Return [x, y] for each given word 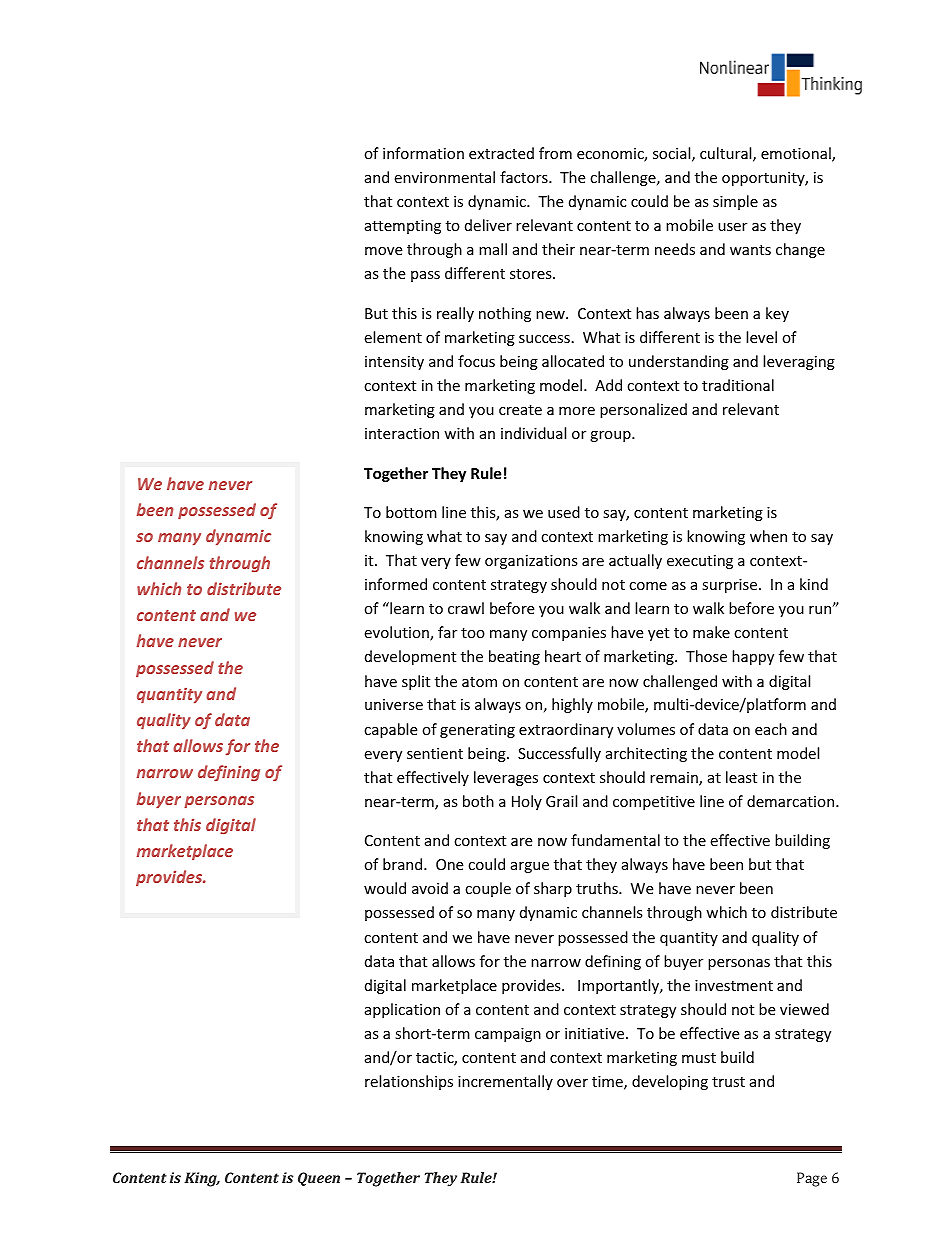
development [410, 657]
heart [563, 656]
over [572, 1083]
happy [753, 657]
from [555, 153]
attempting [403, 227]
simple [735, 202]
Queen [319, 1179]
